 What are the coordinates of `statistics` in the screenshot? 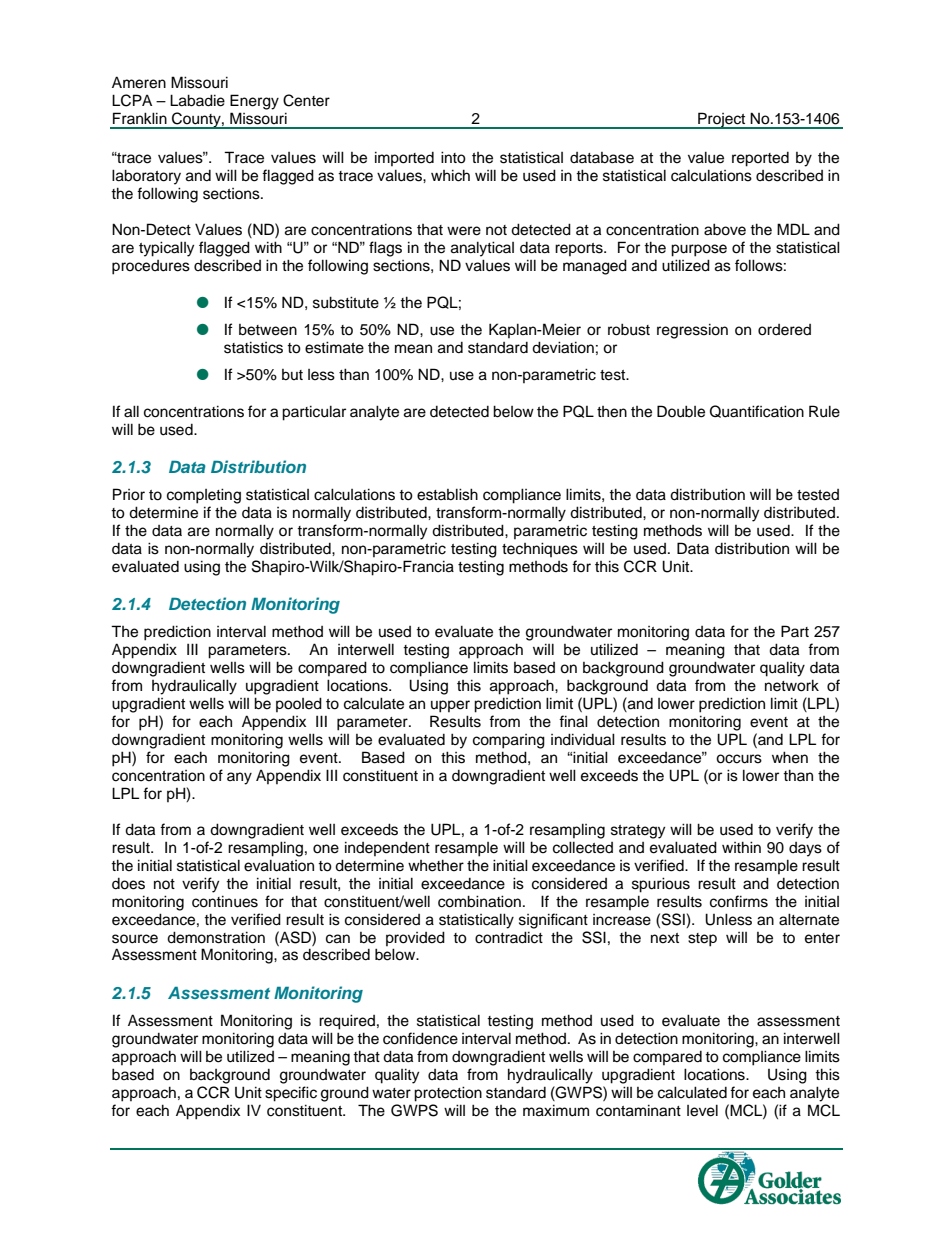 It's located at (253, 347).
